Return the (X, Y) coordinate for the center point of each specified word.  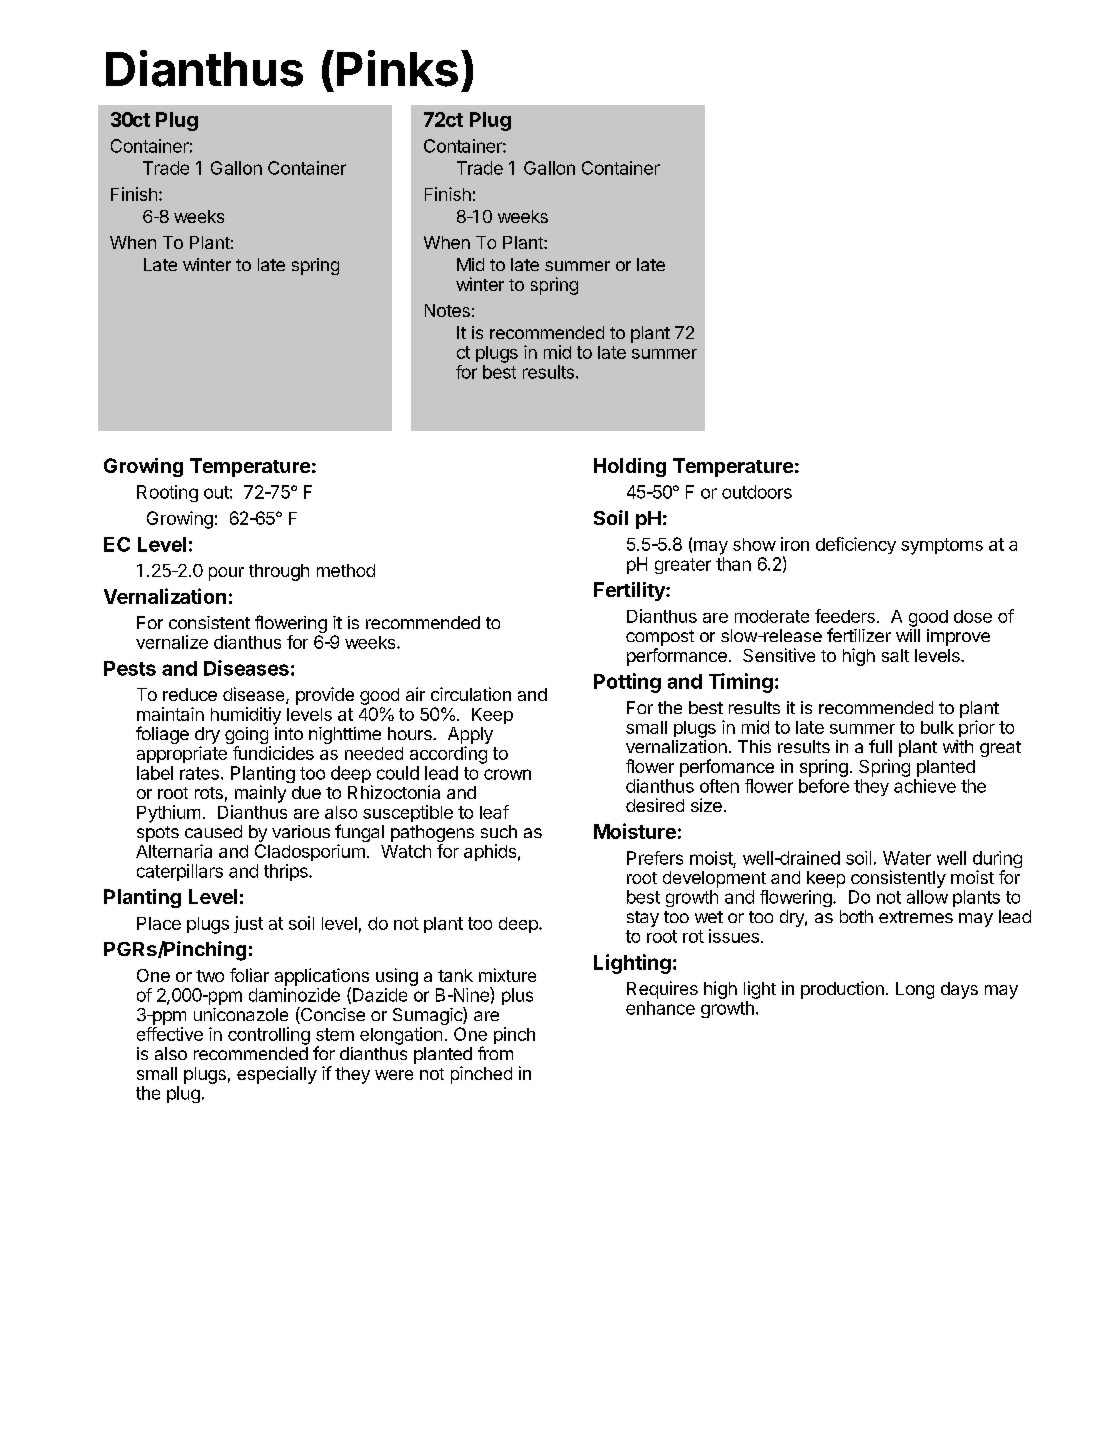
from (495, 1053)
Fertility (630, 591)
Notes (447, 310)
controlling (269, 1036)
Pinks (397, 68)
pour (226, 574)
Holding (630, 467)
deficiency (856, 545)
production (842, 990)
